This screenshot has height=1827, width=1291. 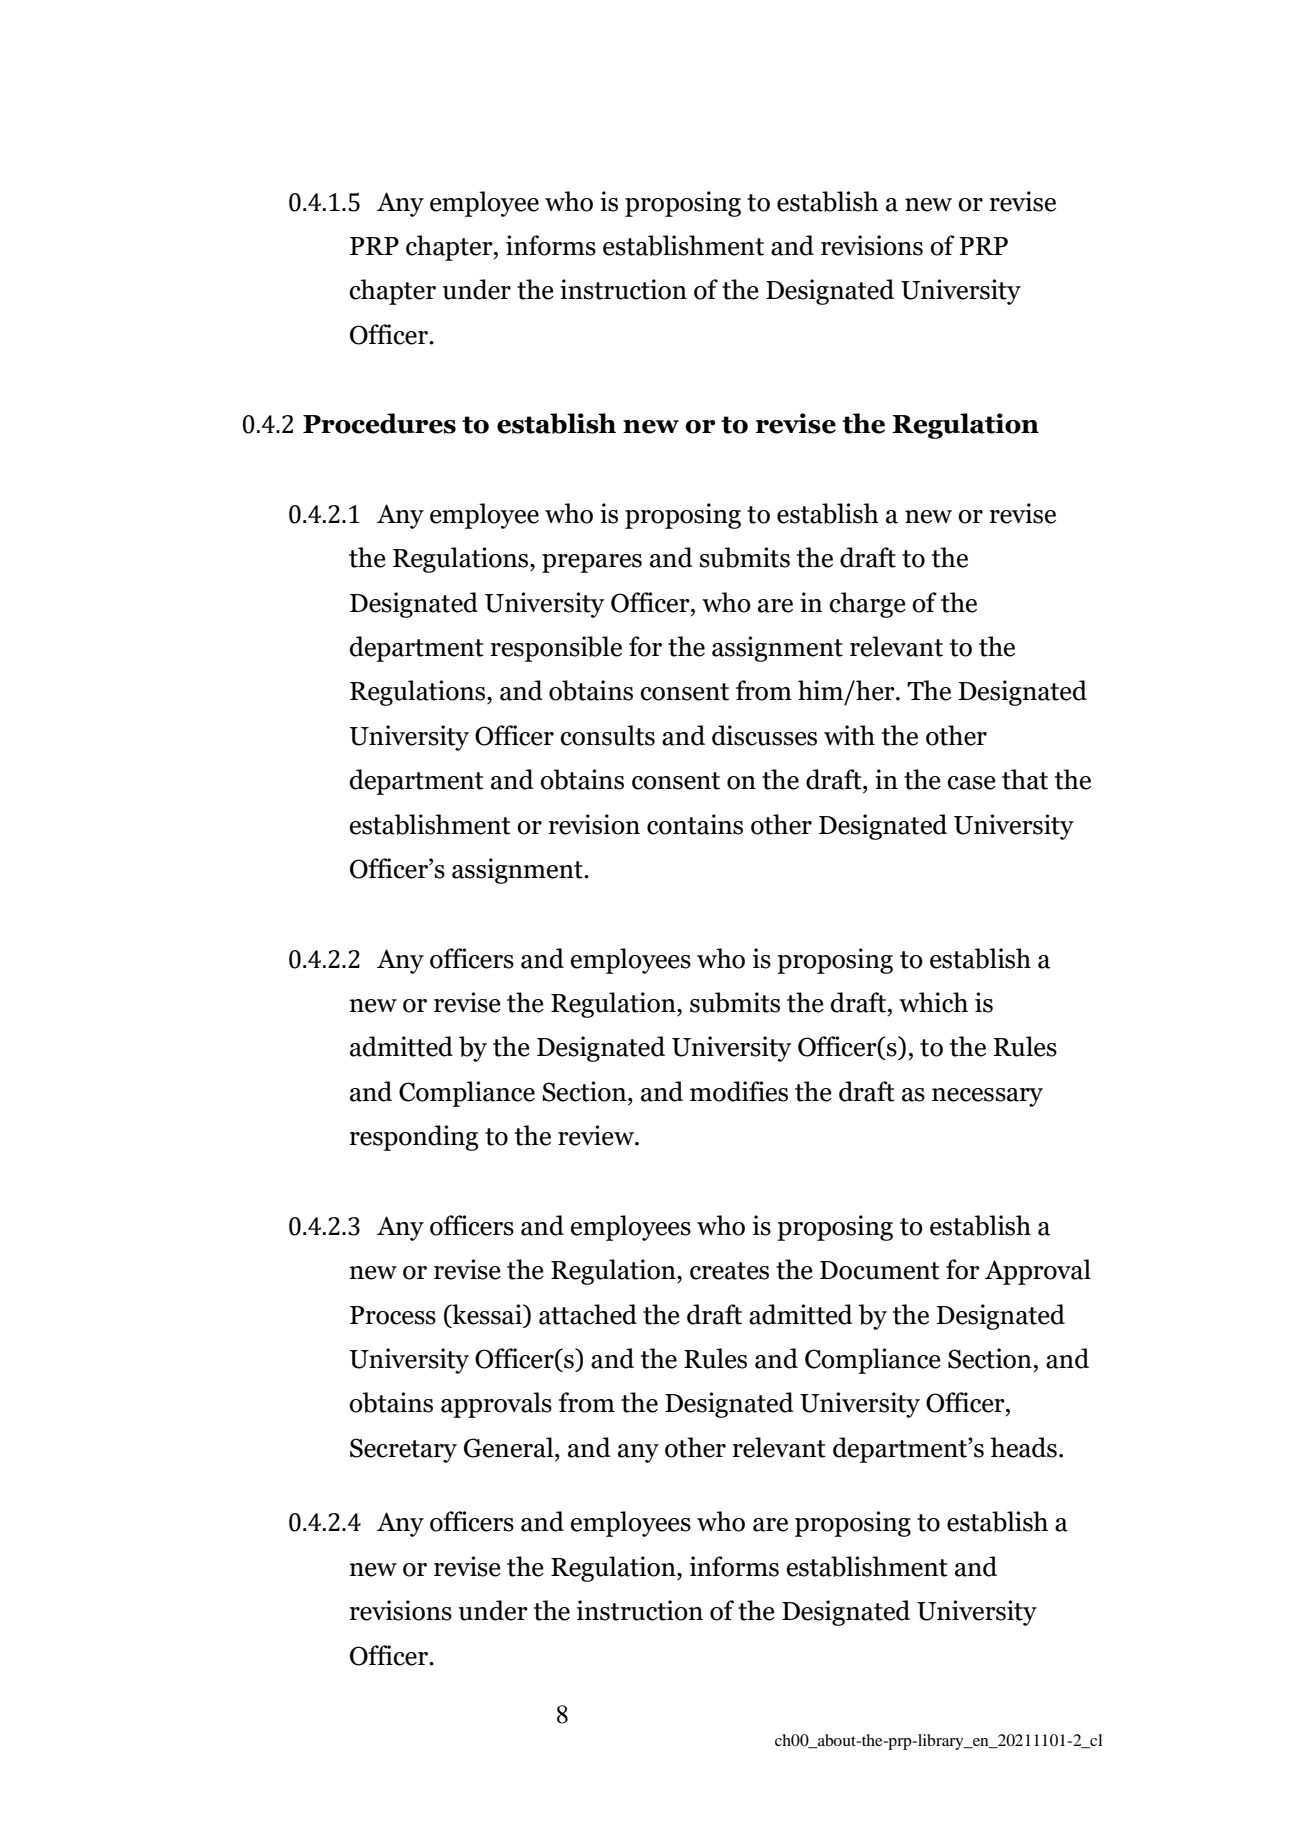 I want to click on responding, so click(x=413, y=1138).
